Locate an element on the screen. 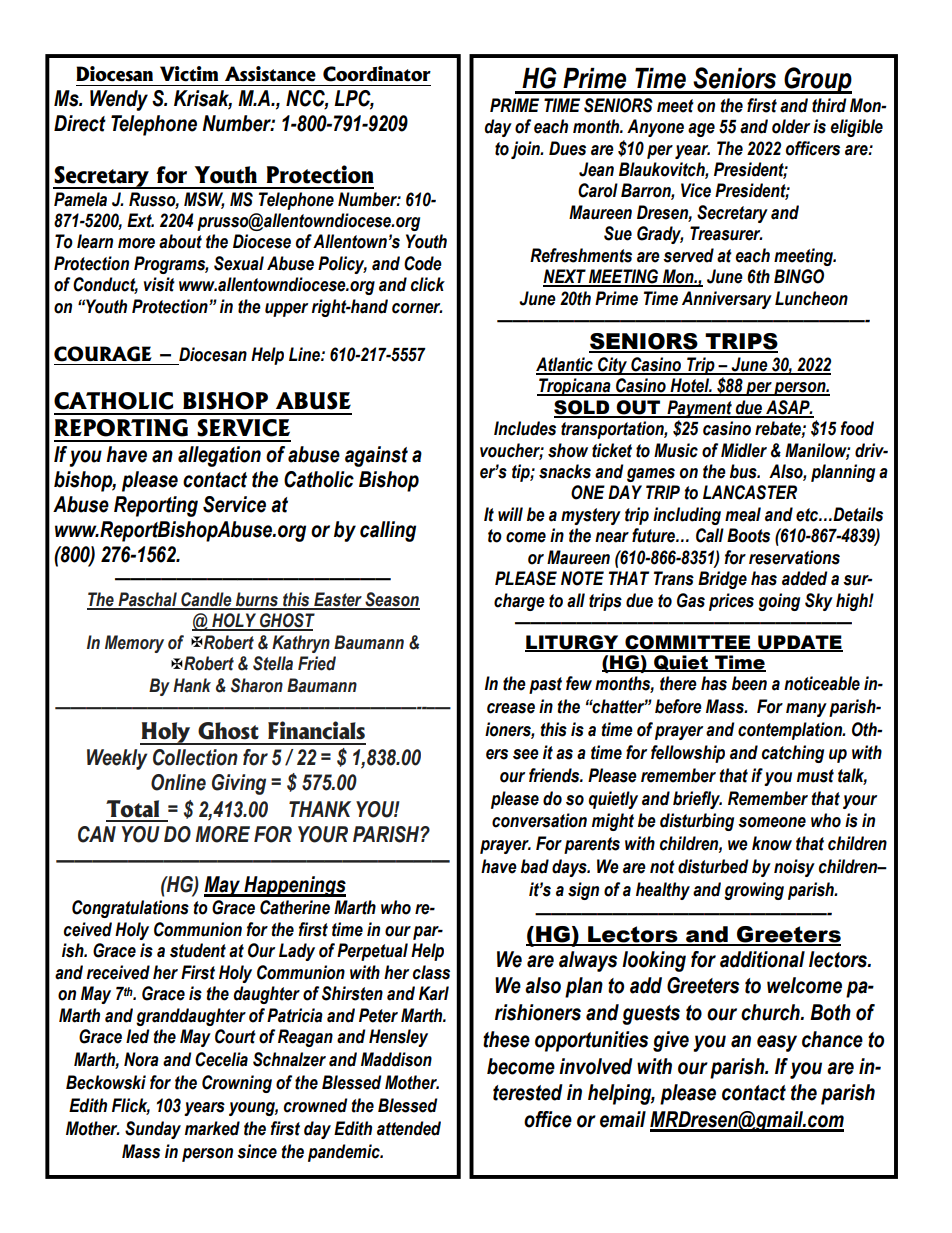 This screenshot has height=1233, width=952. Sunday is located at coordinates (153, 1130).
